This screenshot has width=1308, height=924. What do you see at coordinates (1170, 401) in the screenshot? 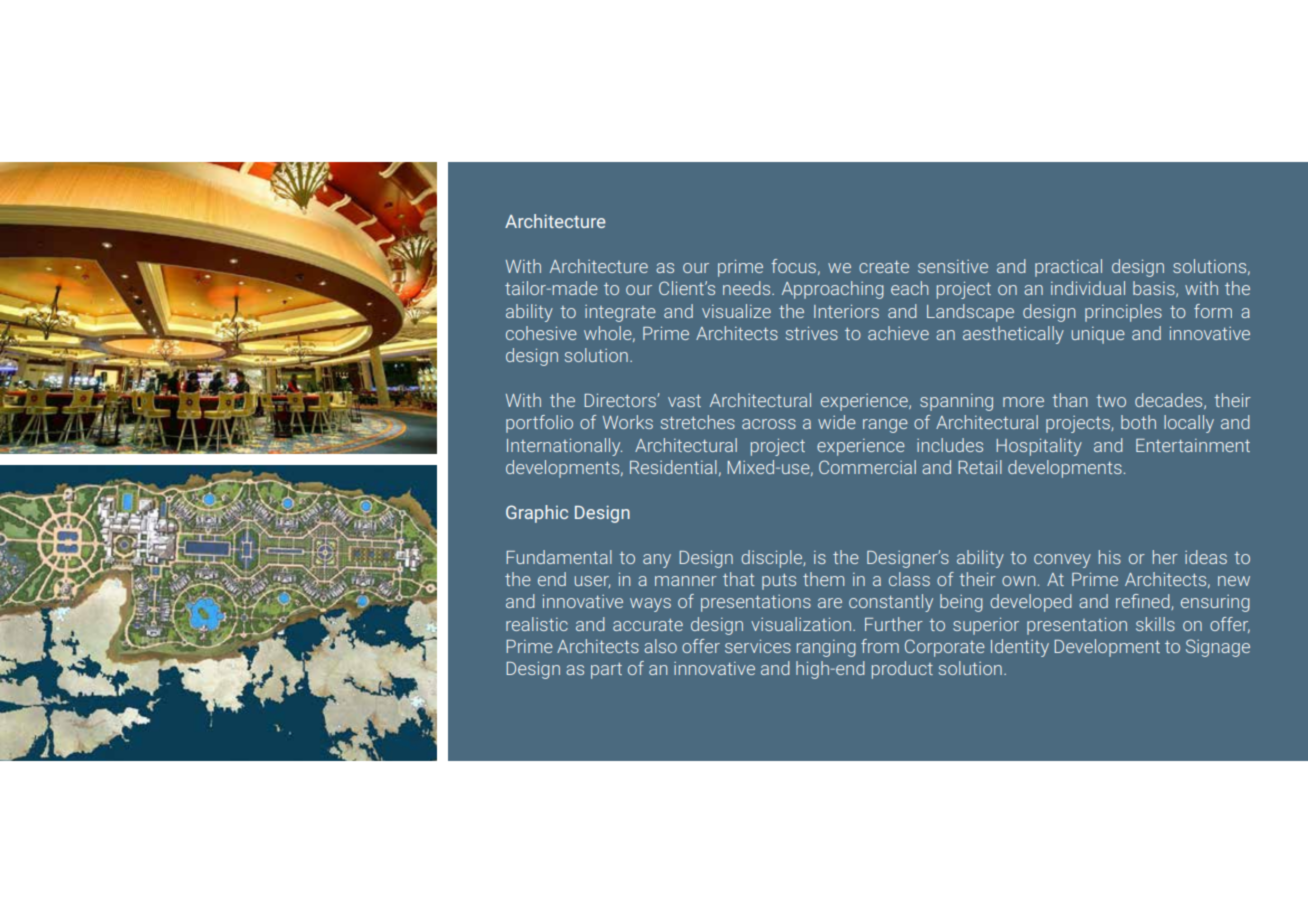
I see `decades` at bounding box center [1170, 401].
